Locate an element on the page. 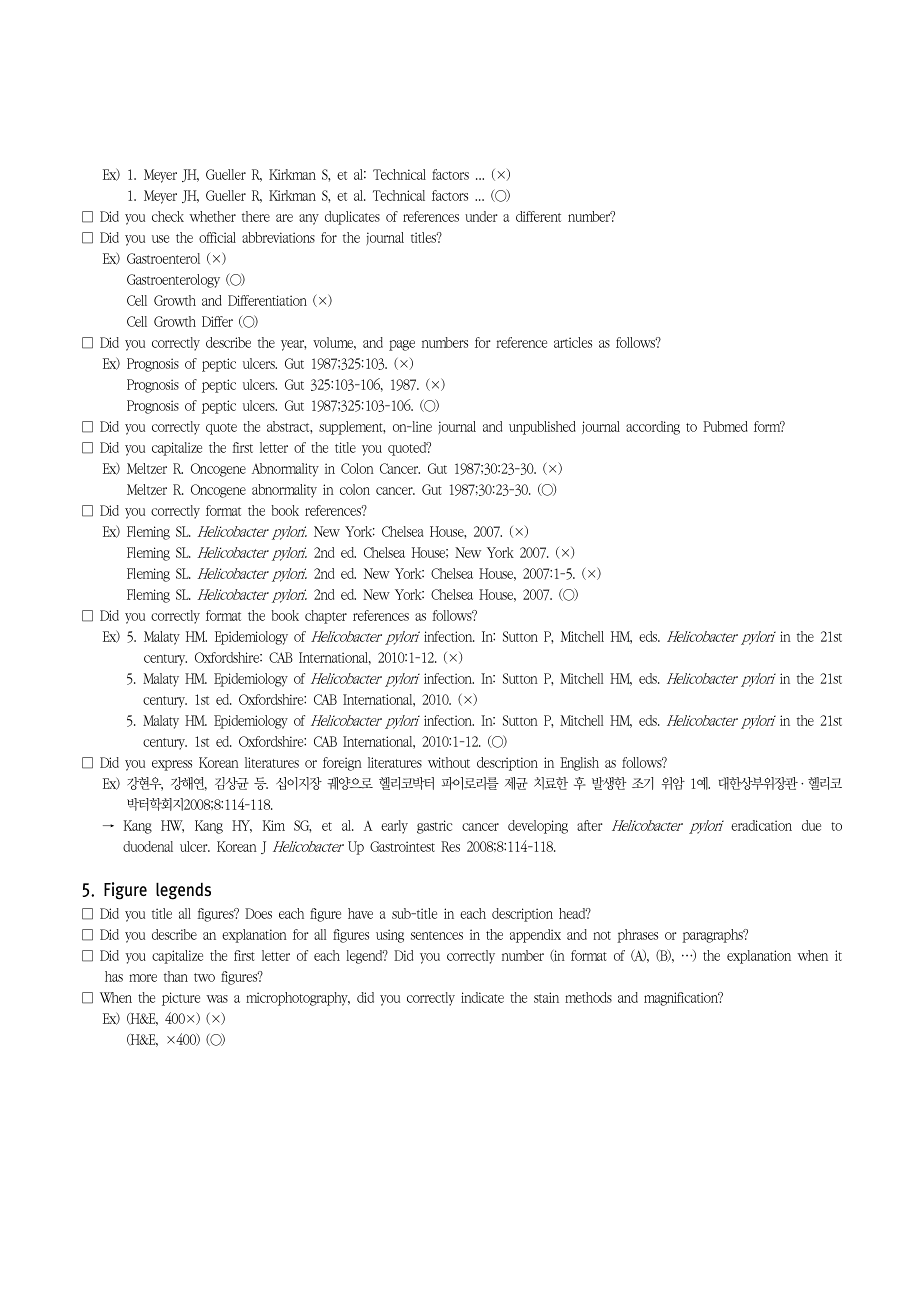 The image size is (924, 1308). two is located at coordinates (204, 977).
